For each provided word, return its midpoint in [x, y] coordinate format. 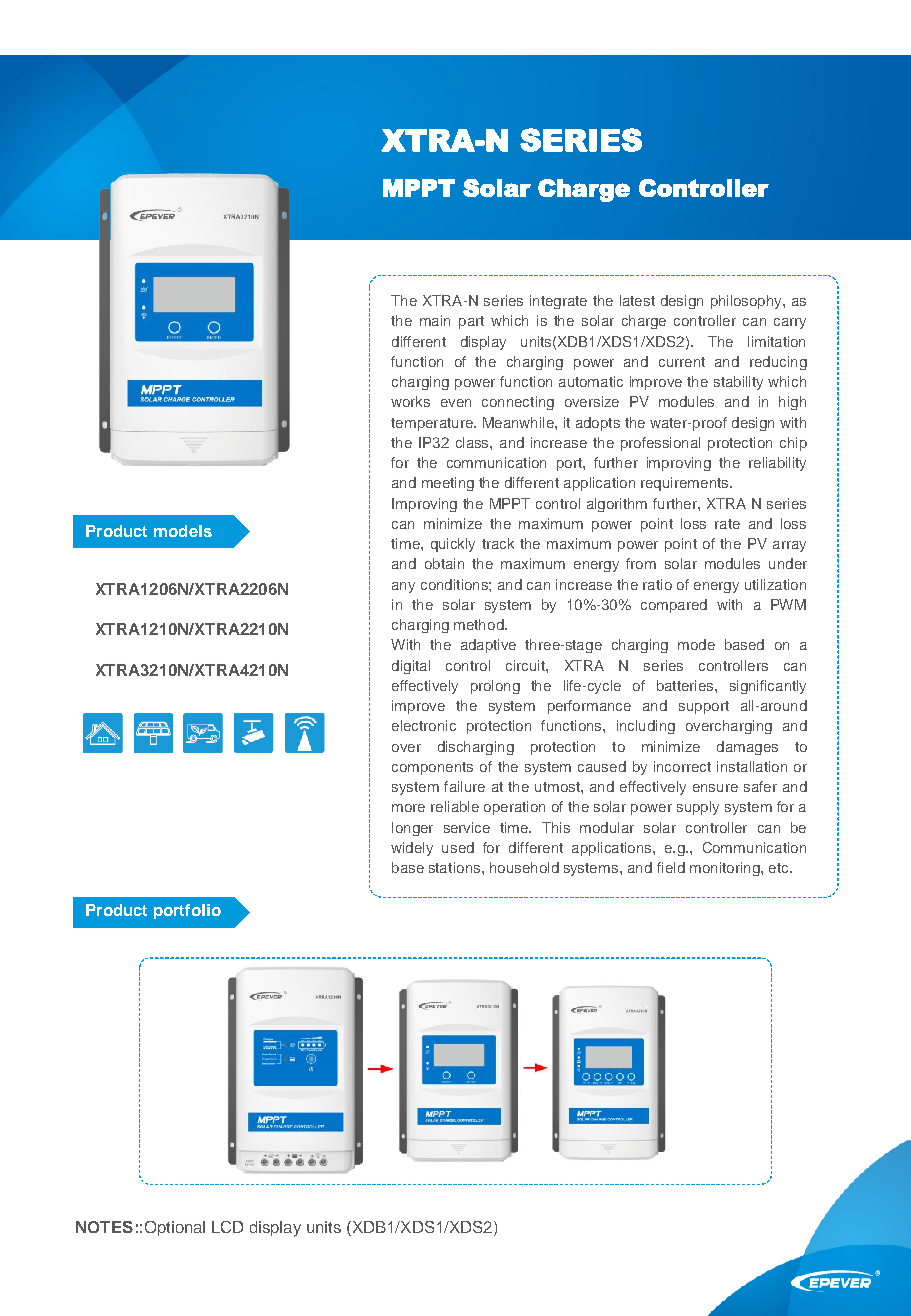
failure [464, 786]
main [435, 320]
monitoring [726, 869]
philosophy [747, 302]
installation [752, 766]
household [524, 867]
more [408, 808]
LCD [227, 1227]
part [471, 322]
